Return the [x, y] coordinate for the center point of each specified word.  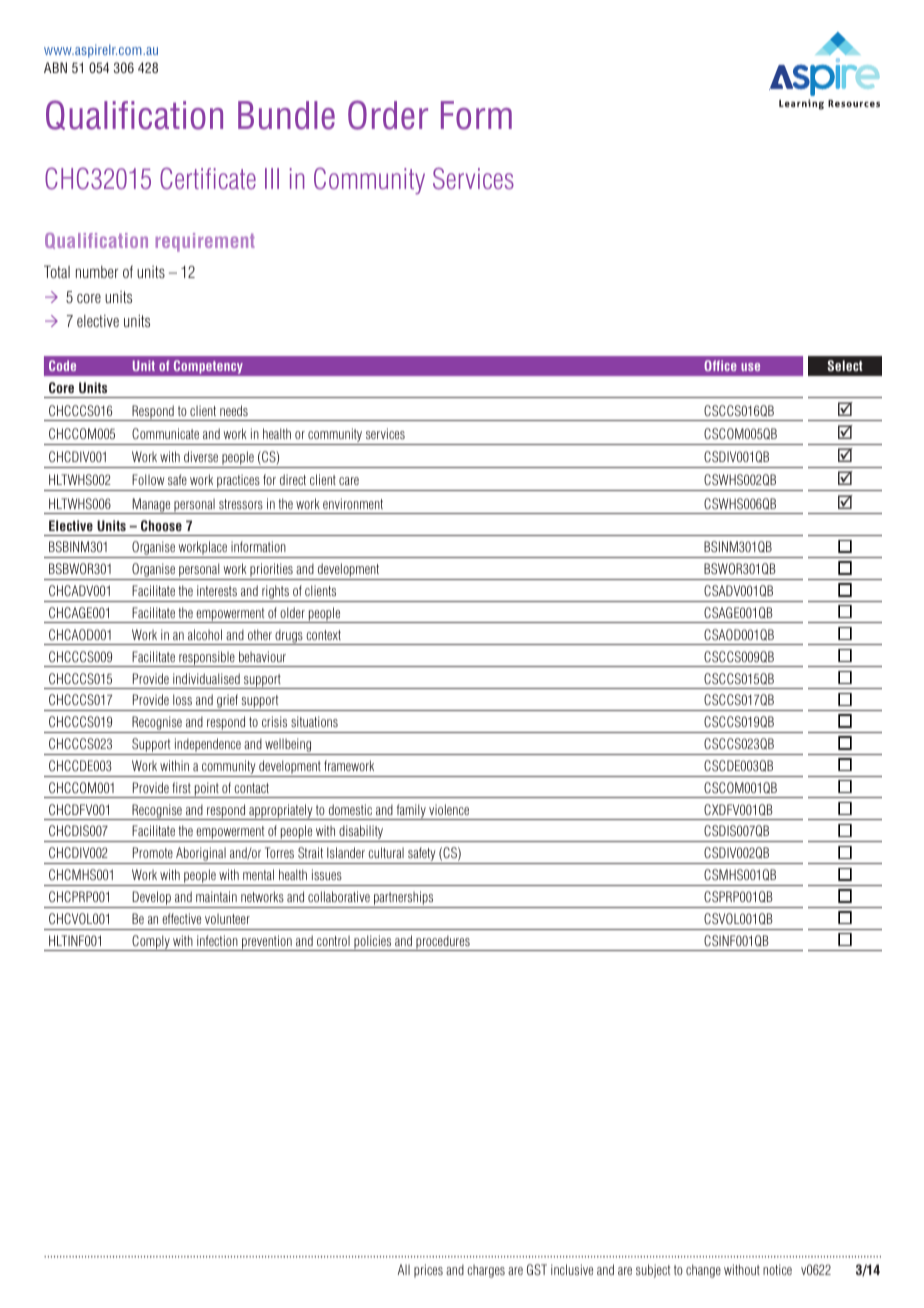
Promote [153, 852]
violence [449, 809]
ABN [55, 67]
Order [388, 115]
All [404, 1269]
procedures [443, 943]
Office [720, 365]
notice [777, 1269]
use [750, 367]
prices [428, 1271]
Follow [148, 479]
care [349, 481]
